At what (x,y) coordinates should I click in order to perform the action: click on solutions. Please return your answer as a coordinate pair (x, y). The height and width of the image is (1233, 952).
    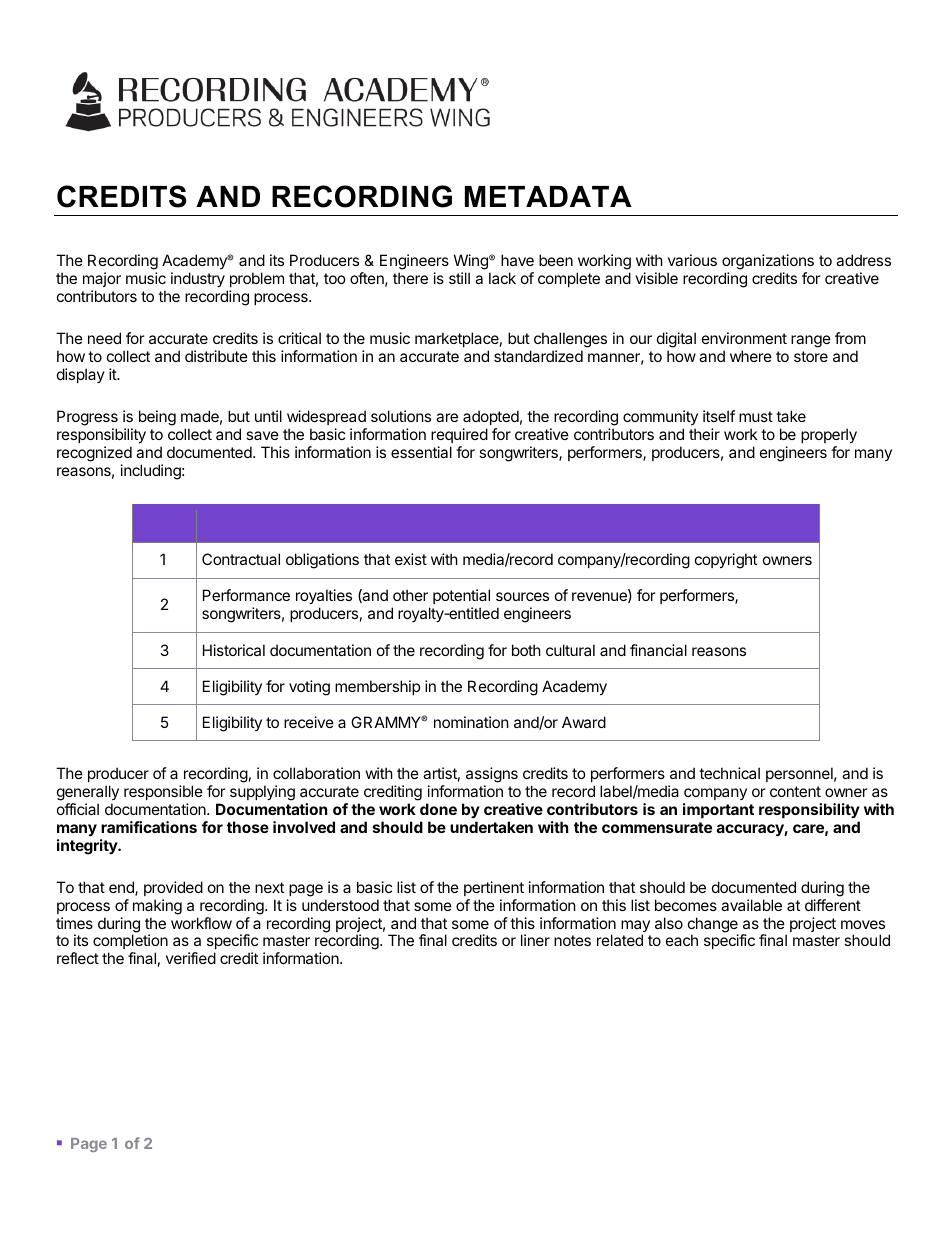
    Looking at the image, I should click on (401, 416).
